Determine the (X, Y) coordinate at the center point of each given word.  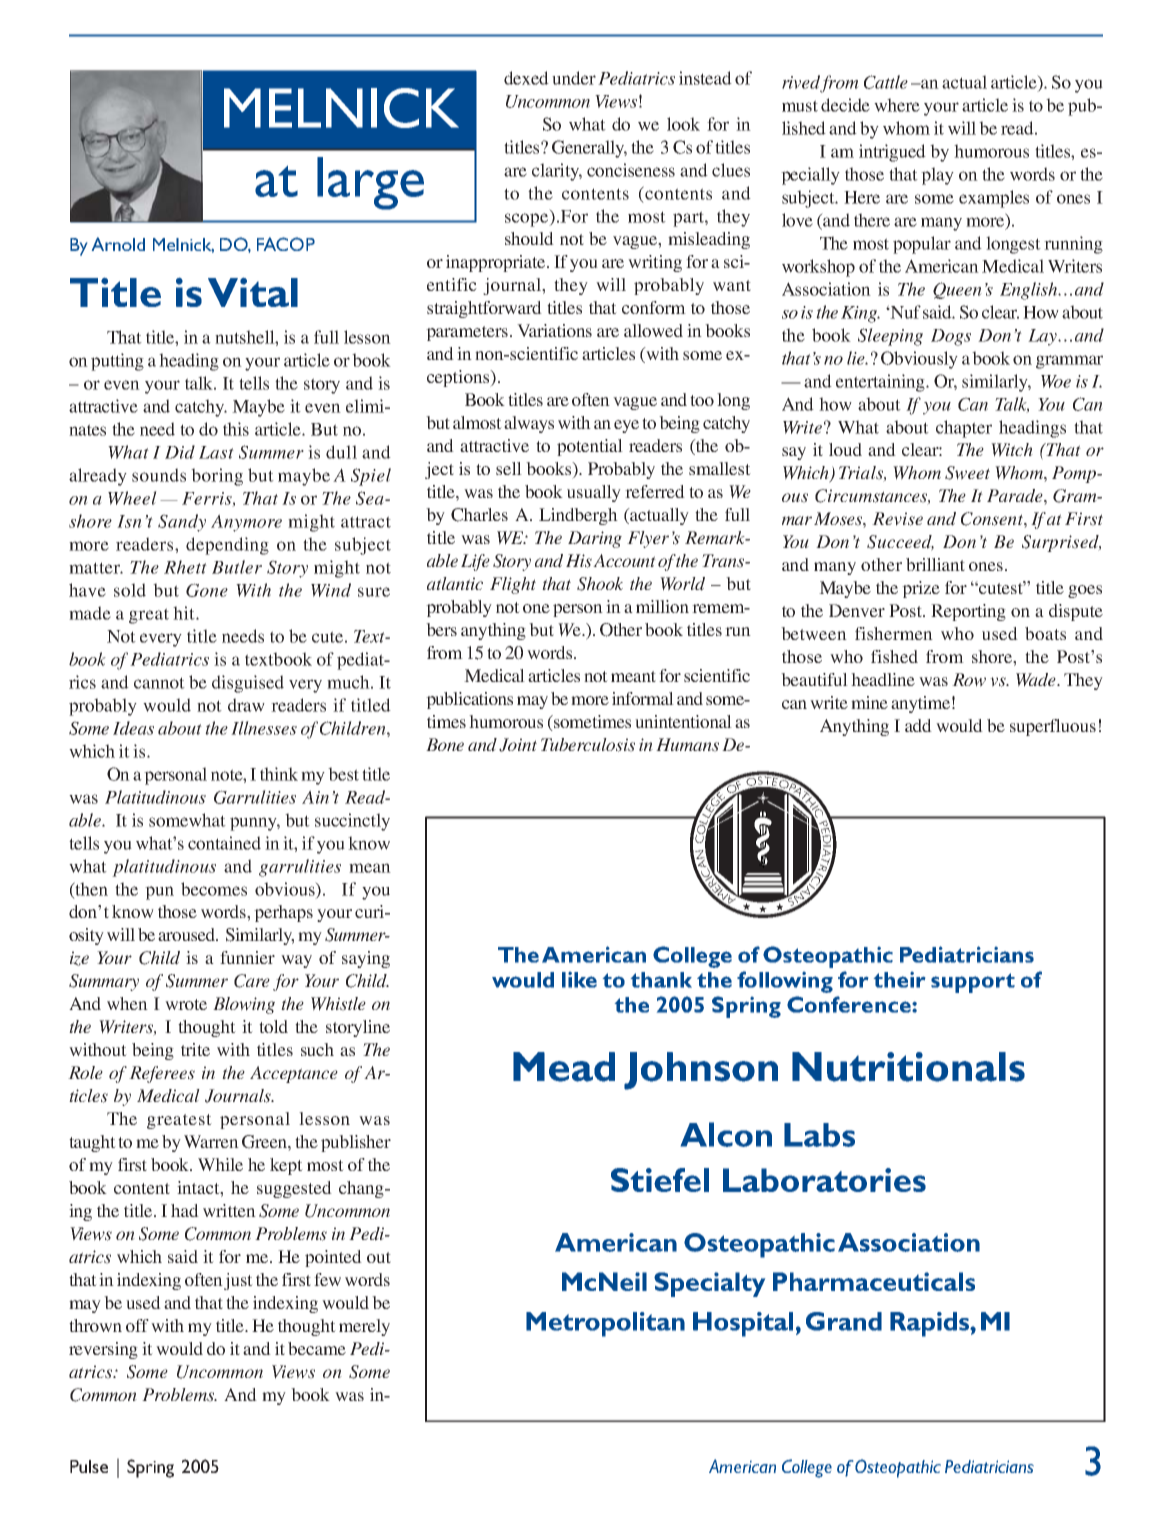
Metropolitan (605, 1324)
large (370, 183)
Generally (589, 149)
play (937, 176)
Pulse (89, 1466)
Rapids (930, 1324)
